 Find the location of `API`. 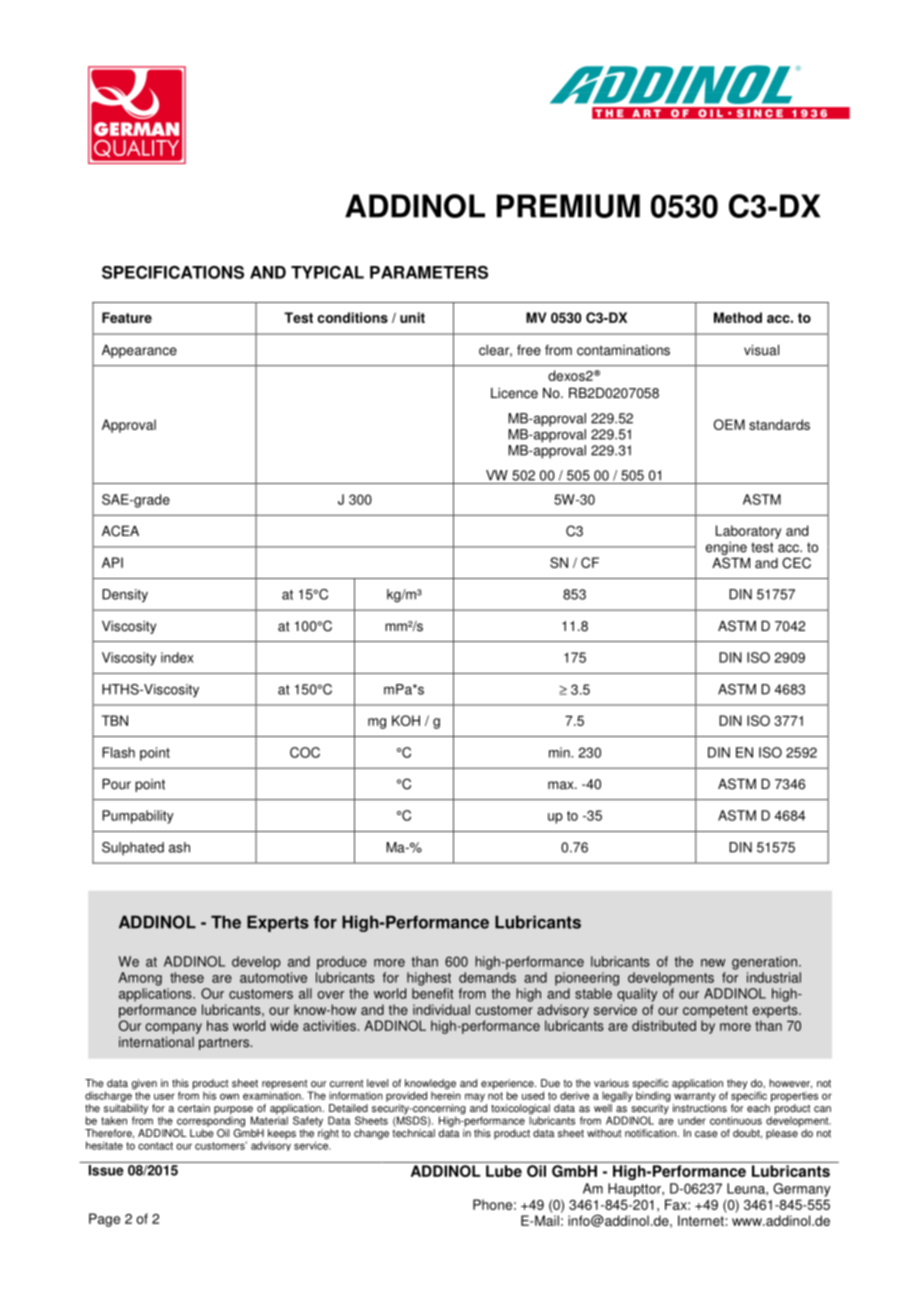

API is located at coordinates (112, 562).
